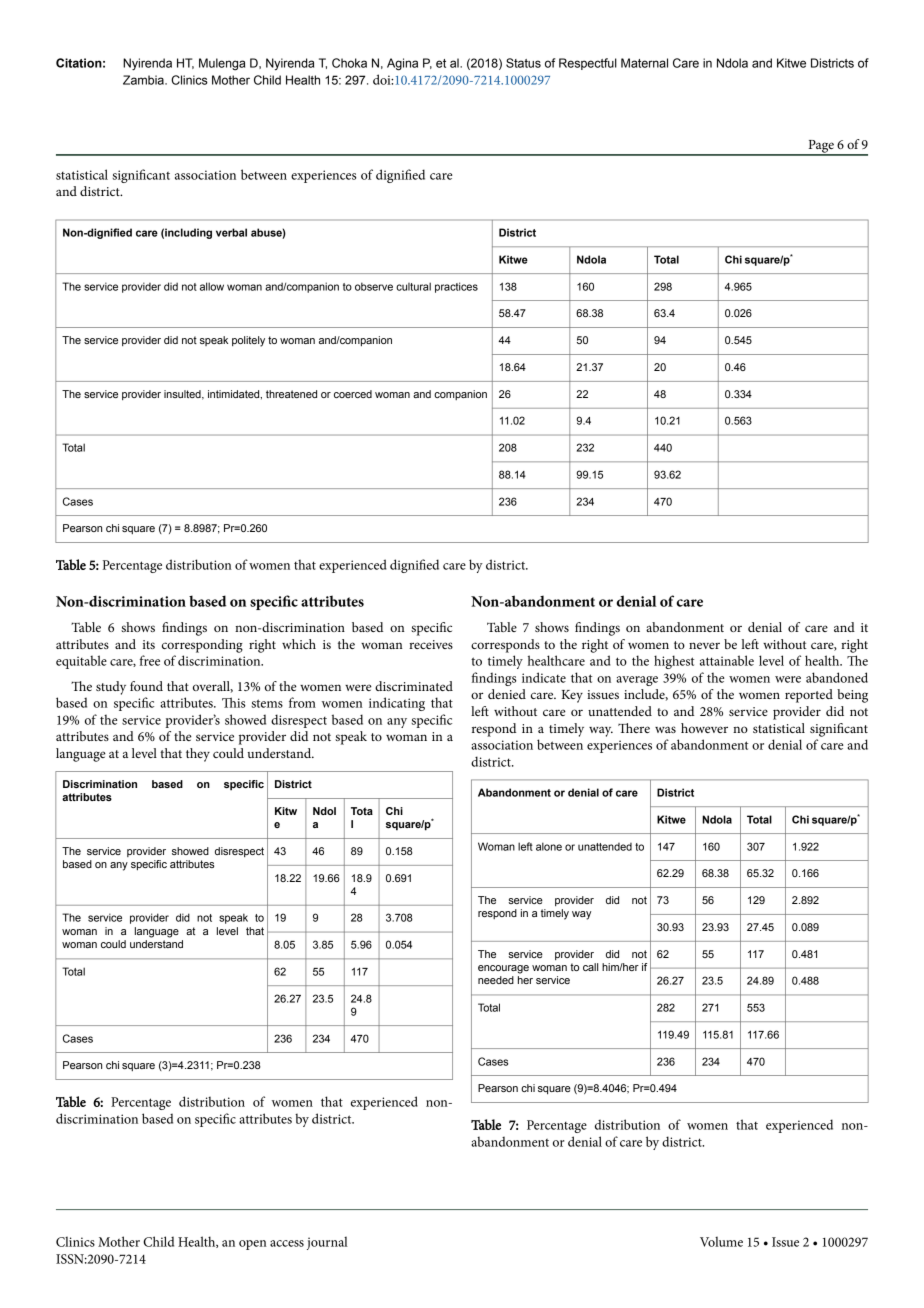 The image size is (924, 1308). What do you see at coordinates (431, 644) in the screenshot?
I see `receives` at bounding box center [431, 644].
